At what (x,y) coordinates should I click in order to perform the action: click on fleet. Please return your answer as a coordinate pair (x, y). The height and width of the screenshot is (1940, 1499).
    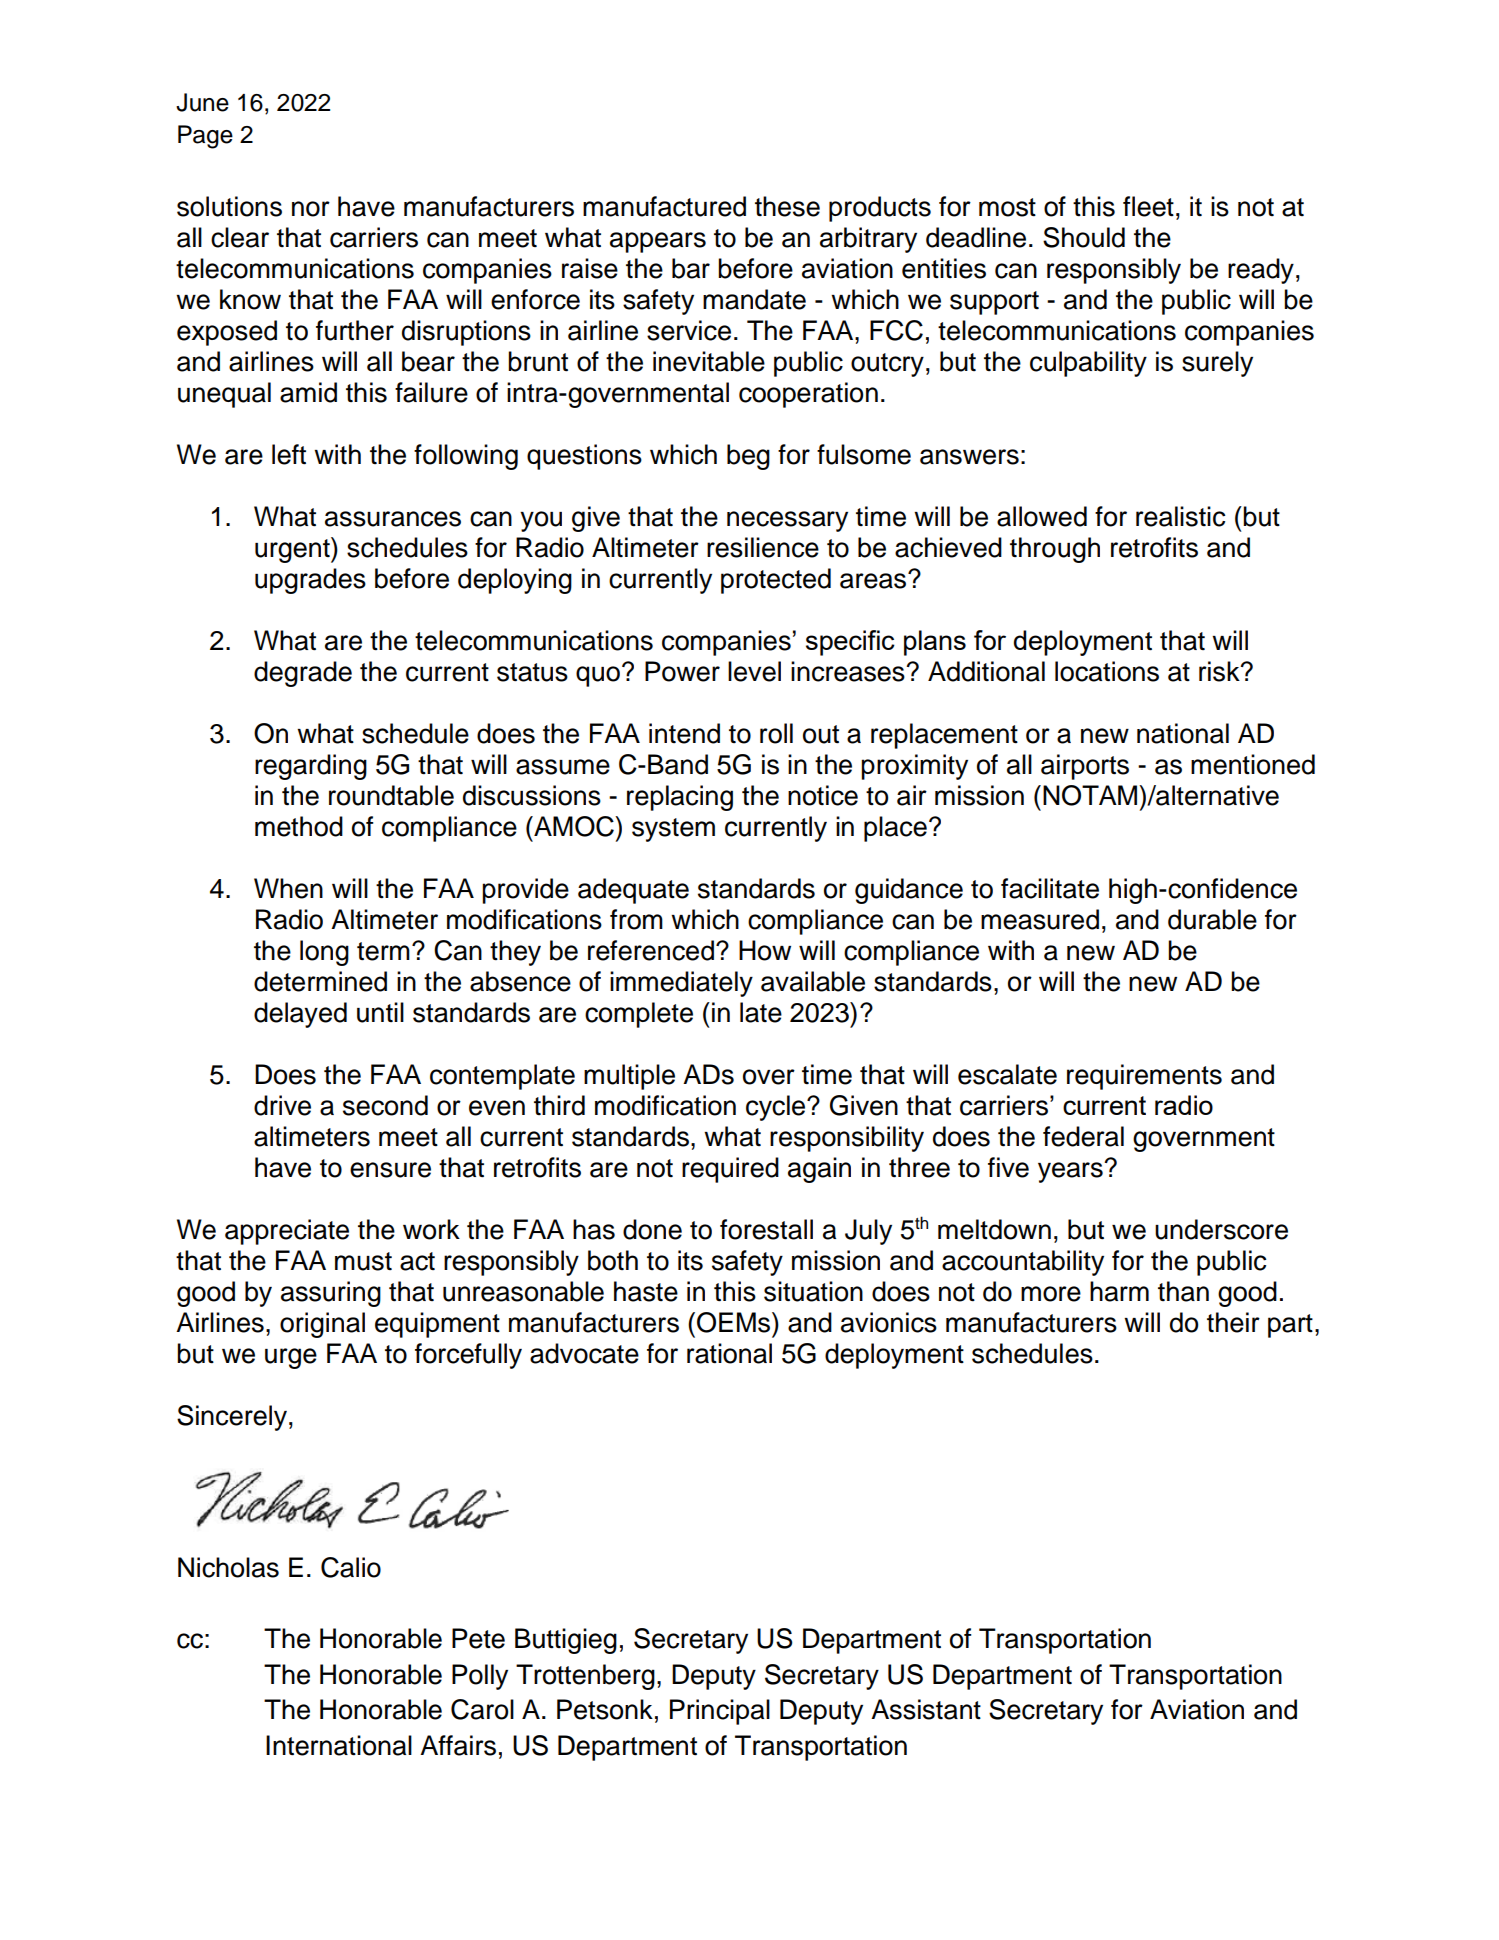
    Looking at the image, I should click on (1148, 206).
